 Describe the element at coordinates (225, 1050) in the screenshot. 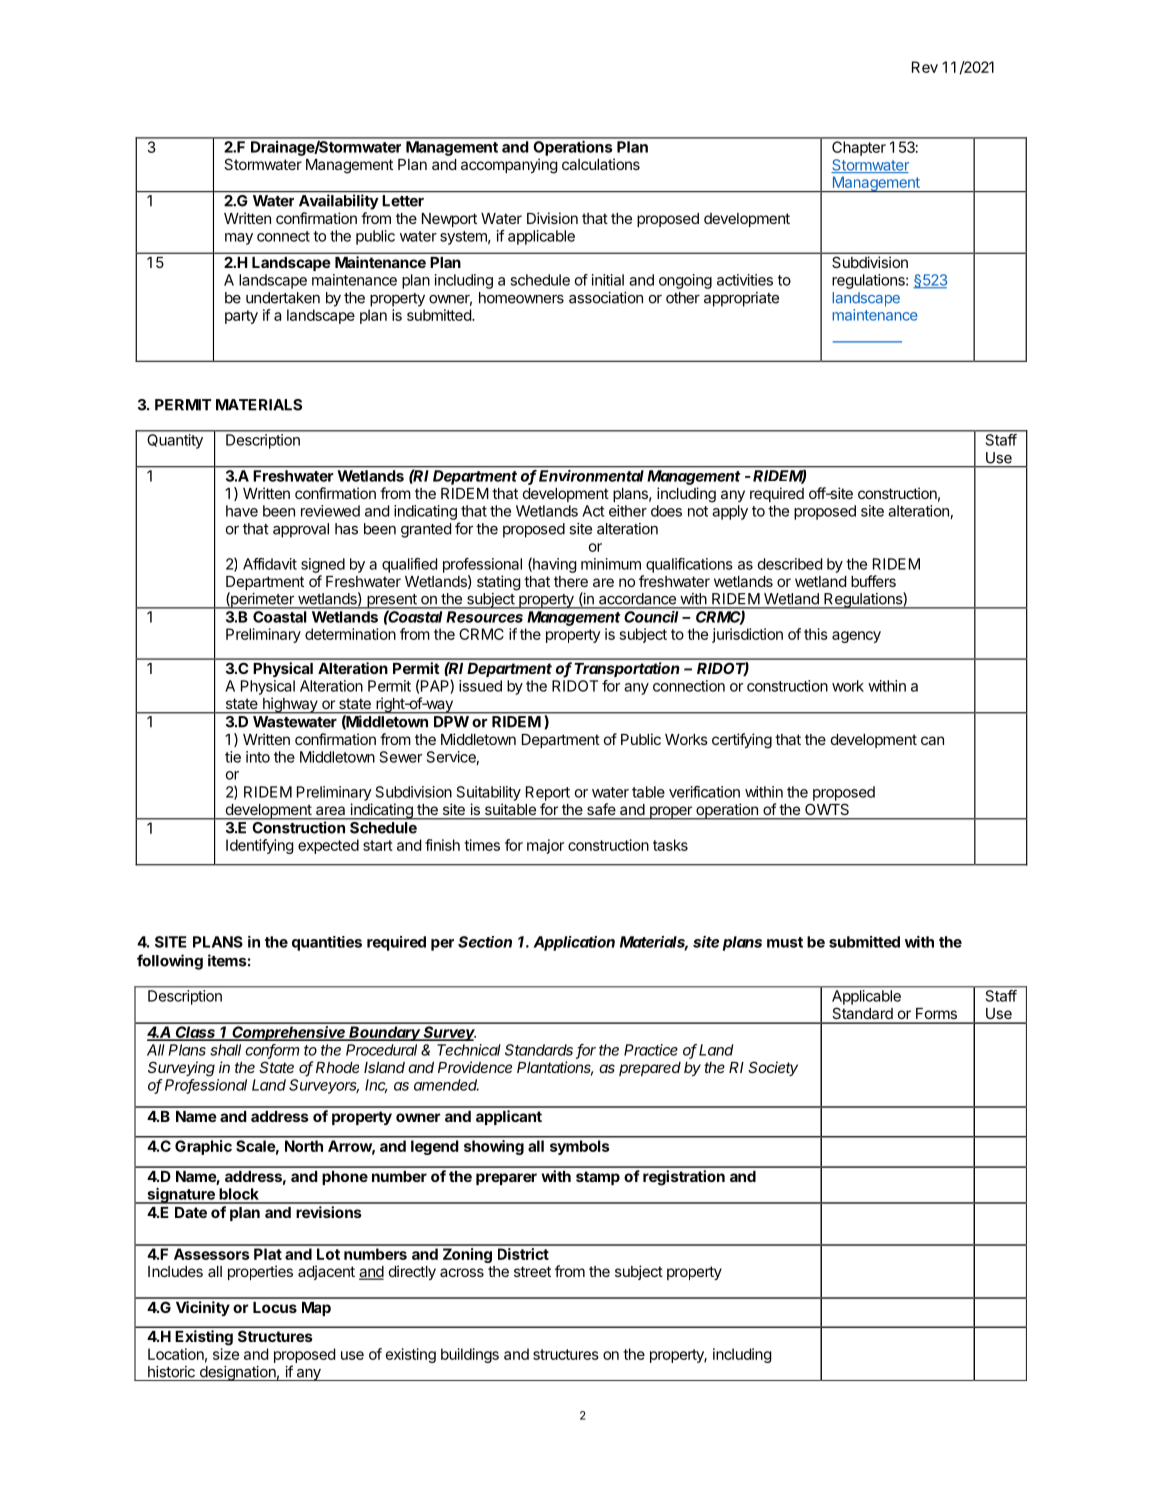

I see `shall` at that location.
